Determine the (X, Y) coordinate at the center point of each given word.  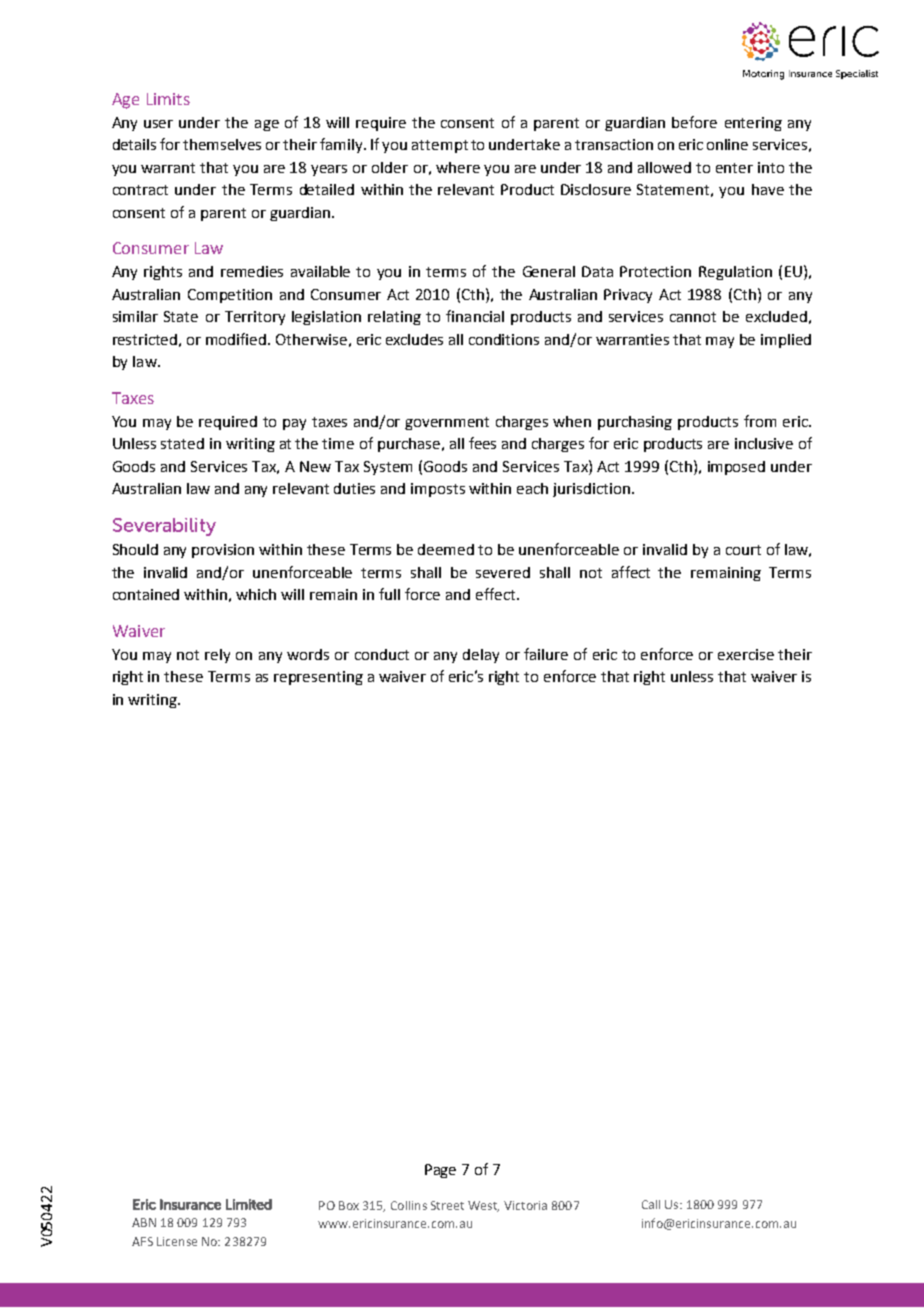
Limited (249, 1204)
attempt (440, 146)
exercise (746, 654)
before (694, 122)
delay (481, 656)
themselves (222, 144)
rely (217, 656)
